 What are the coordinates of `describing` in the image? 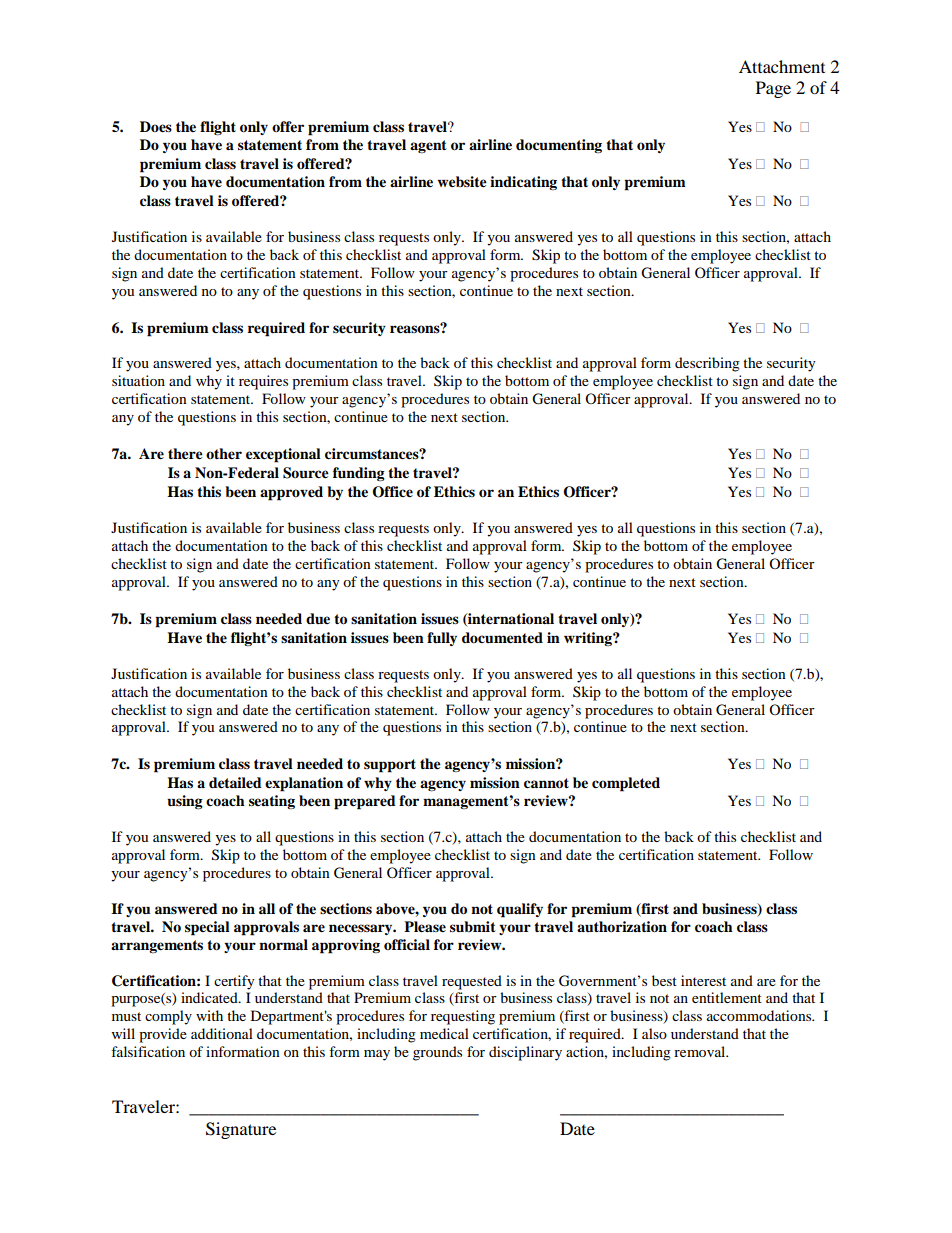 It's located at (707, 364).
